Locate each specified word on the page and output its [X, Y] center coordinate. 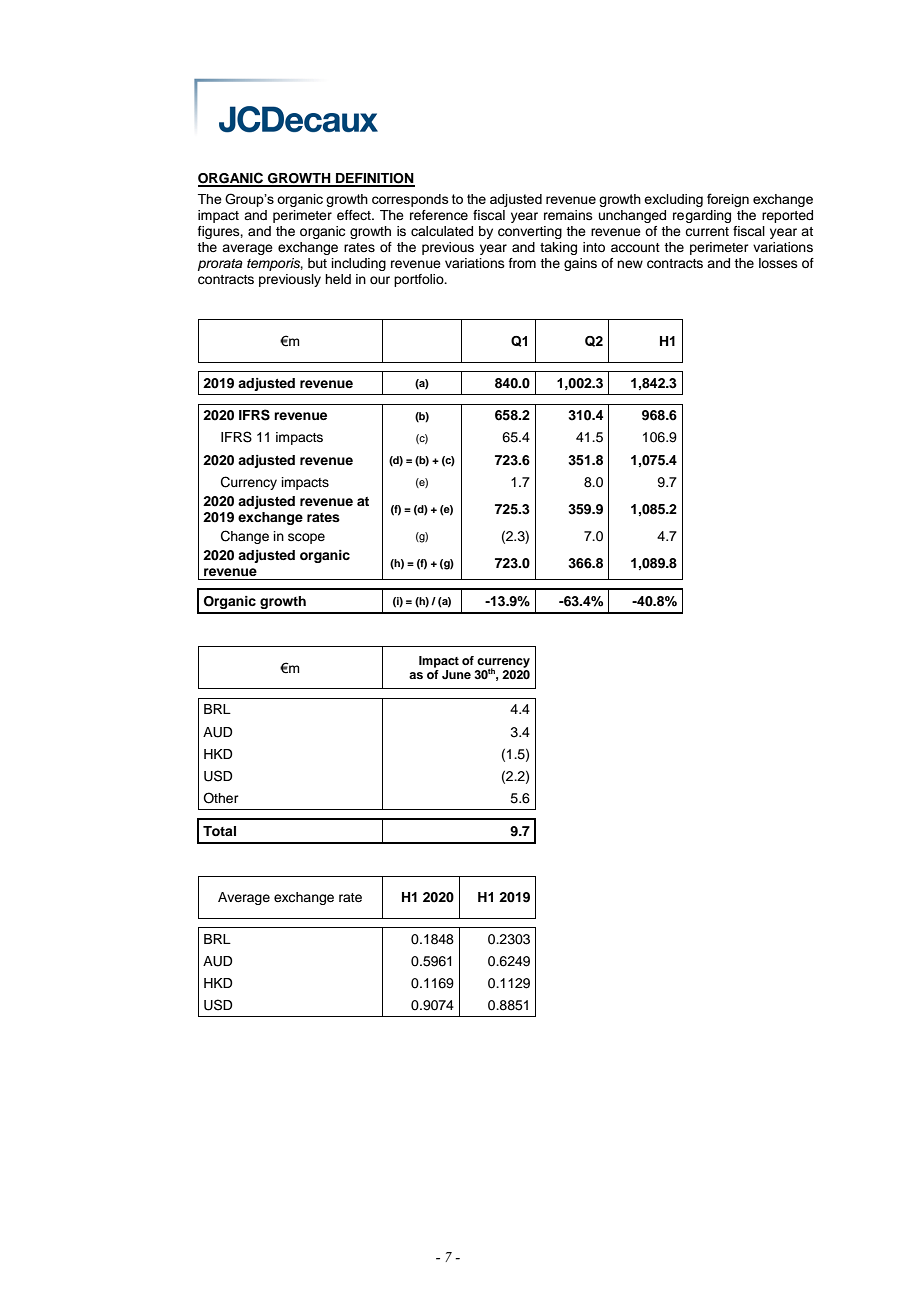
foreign [728, 200]
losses [778, 263]
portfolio [420, 280]
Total [219, 831]
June [456, 674]
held [338, 279]
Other [221, 798]
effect [355, 215]
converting [530, 232]
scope [306, 538]
